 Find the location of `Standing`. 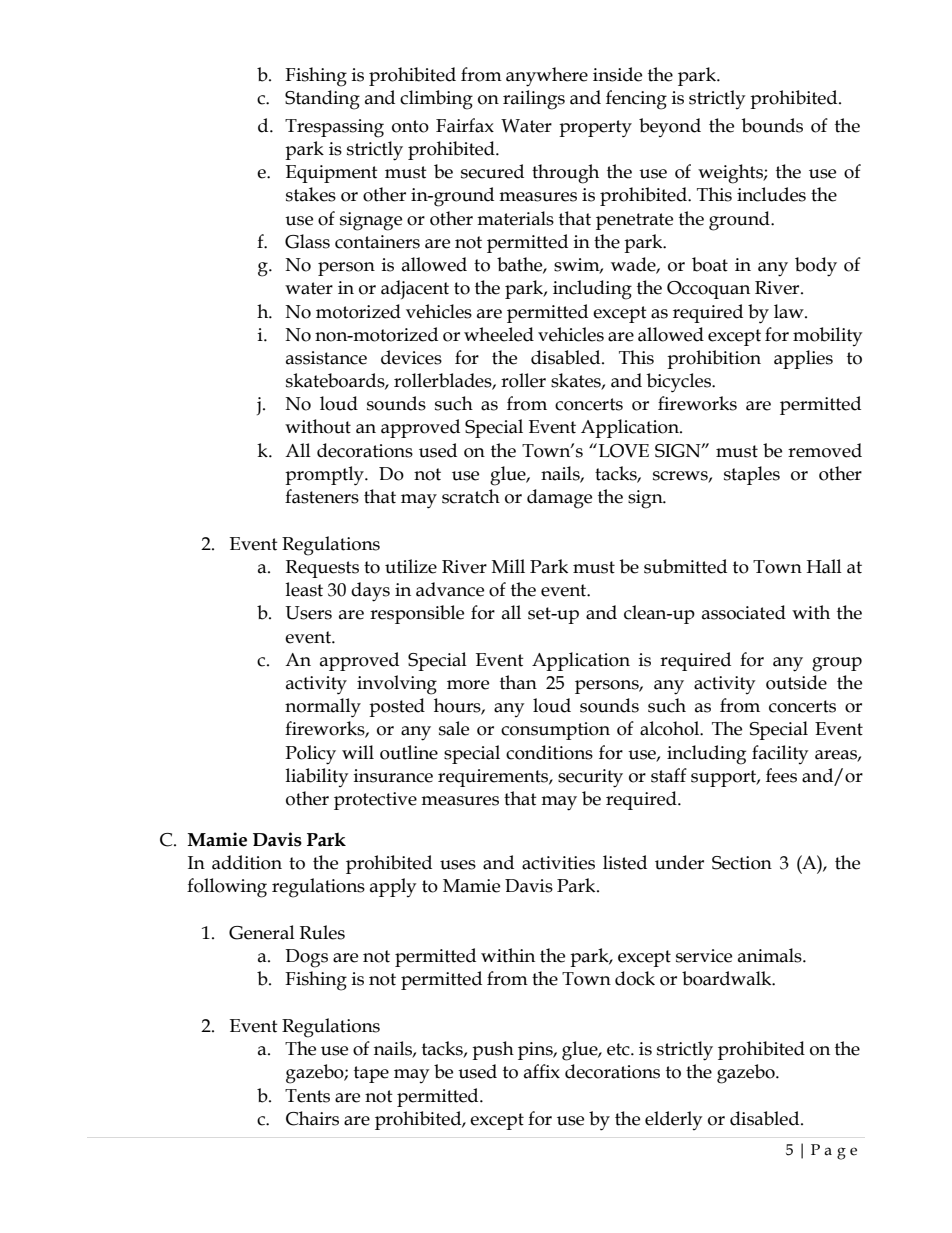

Standing is located at coordinates (322, 100).
